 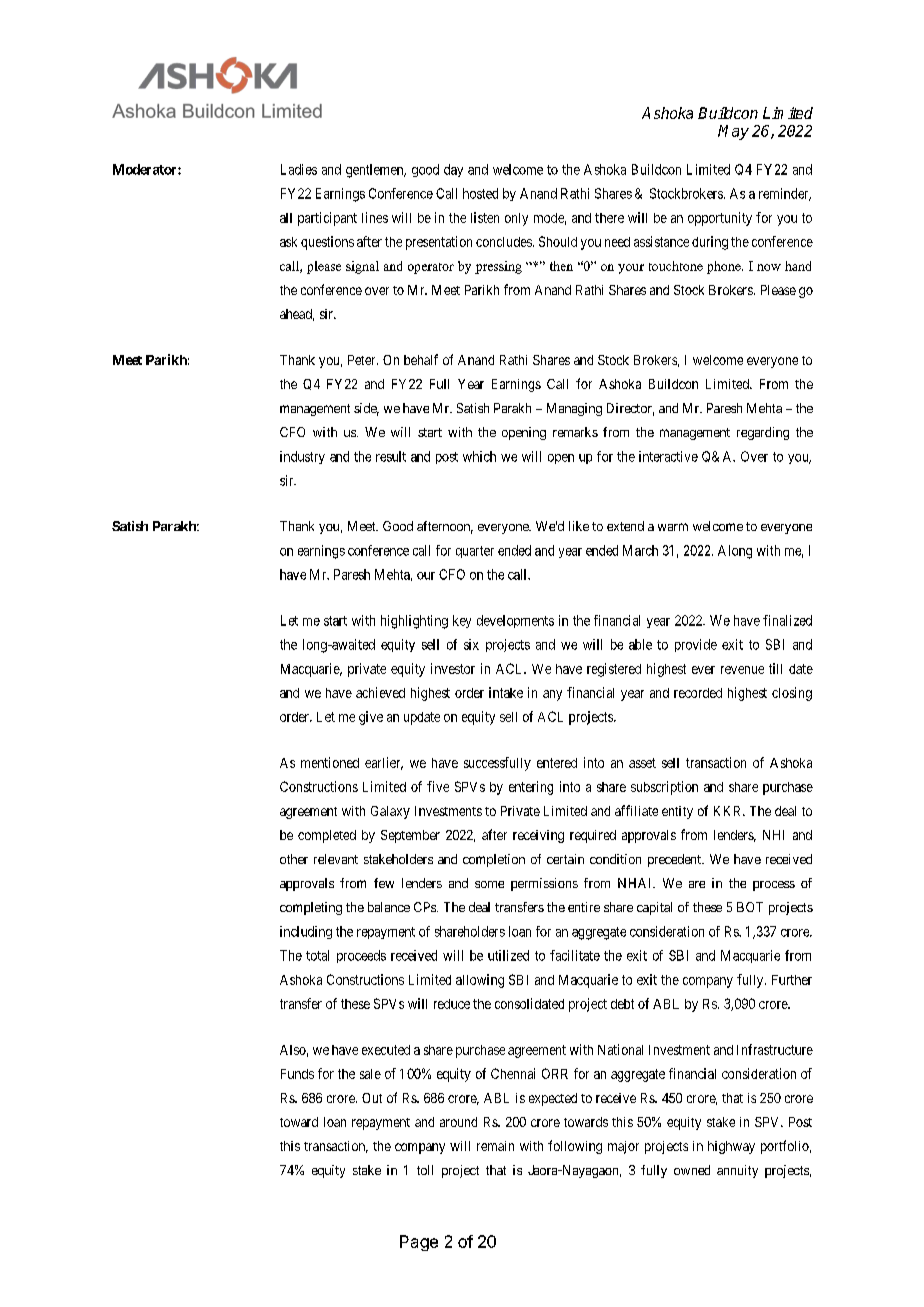 I want to click on May, so click(x=733, y=132).
